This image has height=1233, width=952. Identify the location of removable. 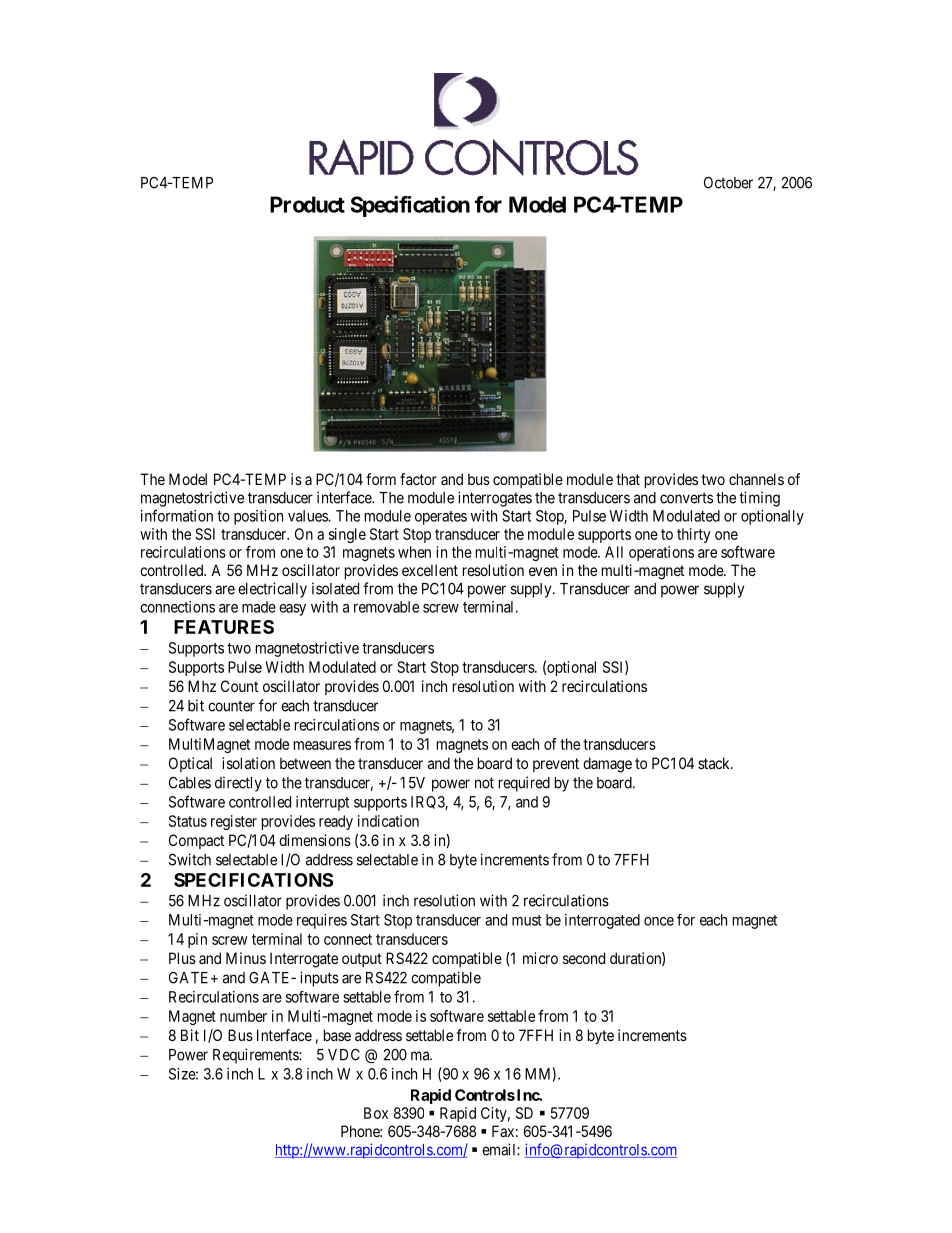
(386, 607).
